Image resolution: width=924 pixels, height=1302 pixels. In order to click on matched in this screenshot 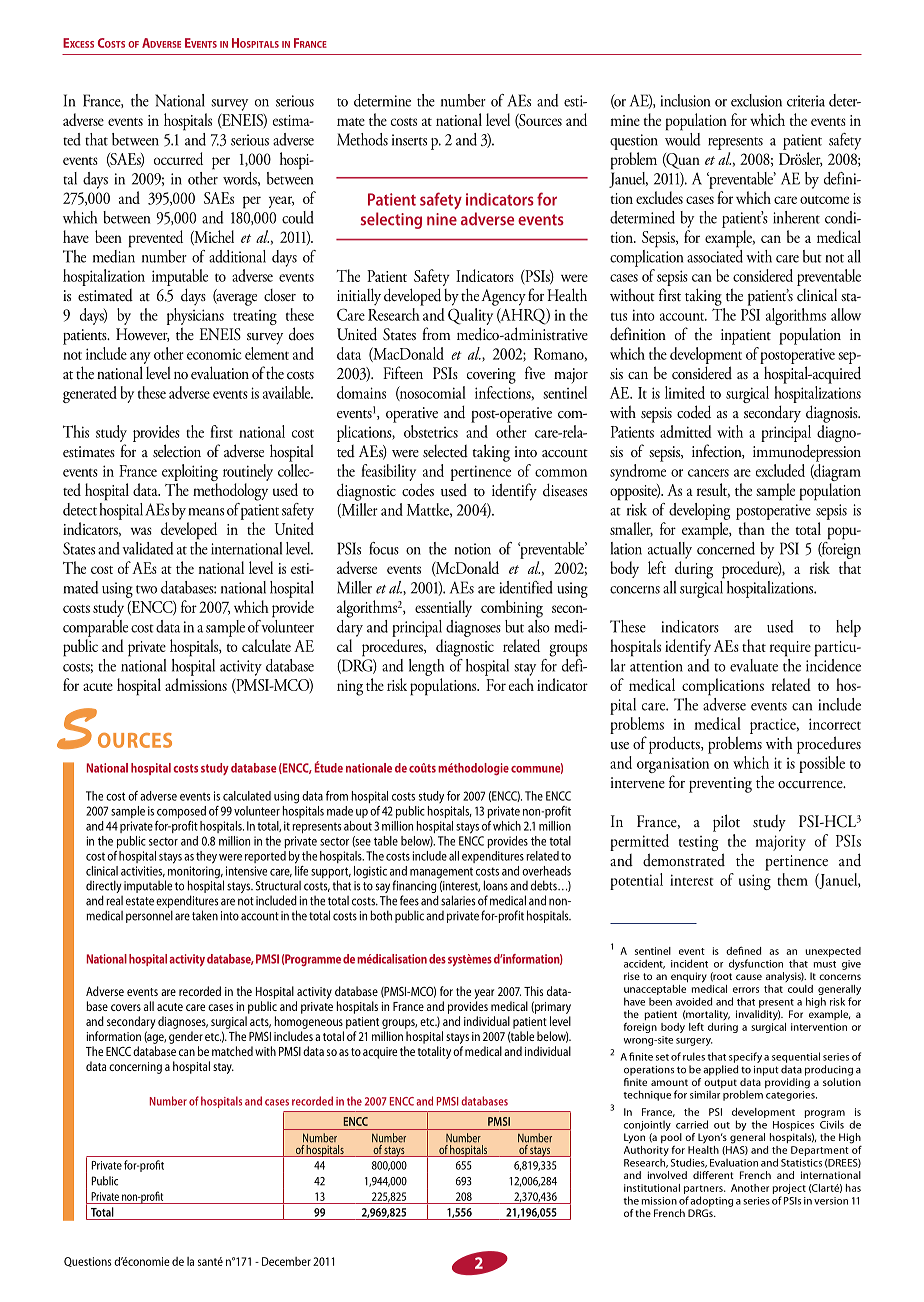, I will do `click(232, 1051)`.
